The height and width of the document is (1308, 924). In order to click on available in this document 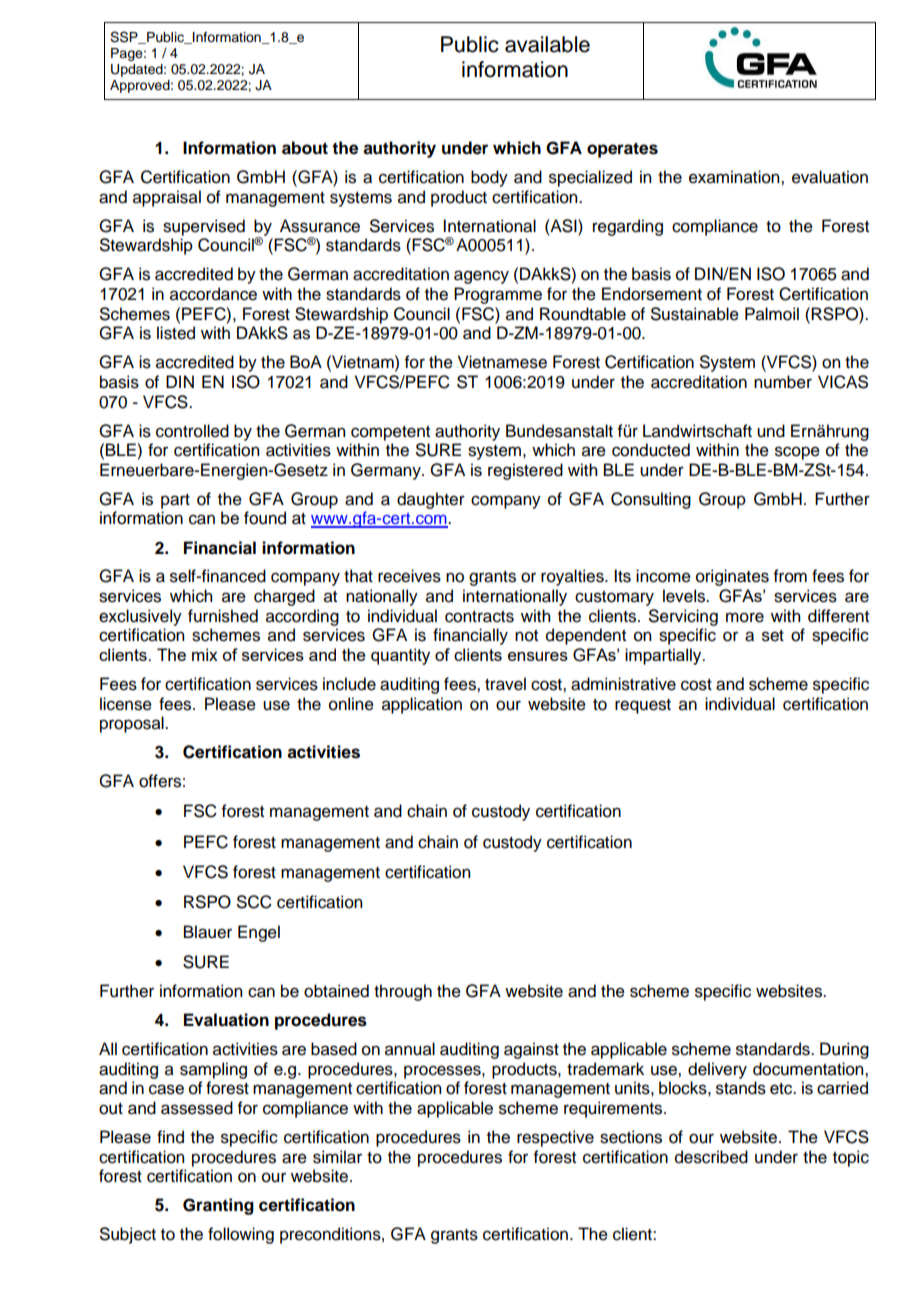, I will do `click(547, 44)`.
